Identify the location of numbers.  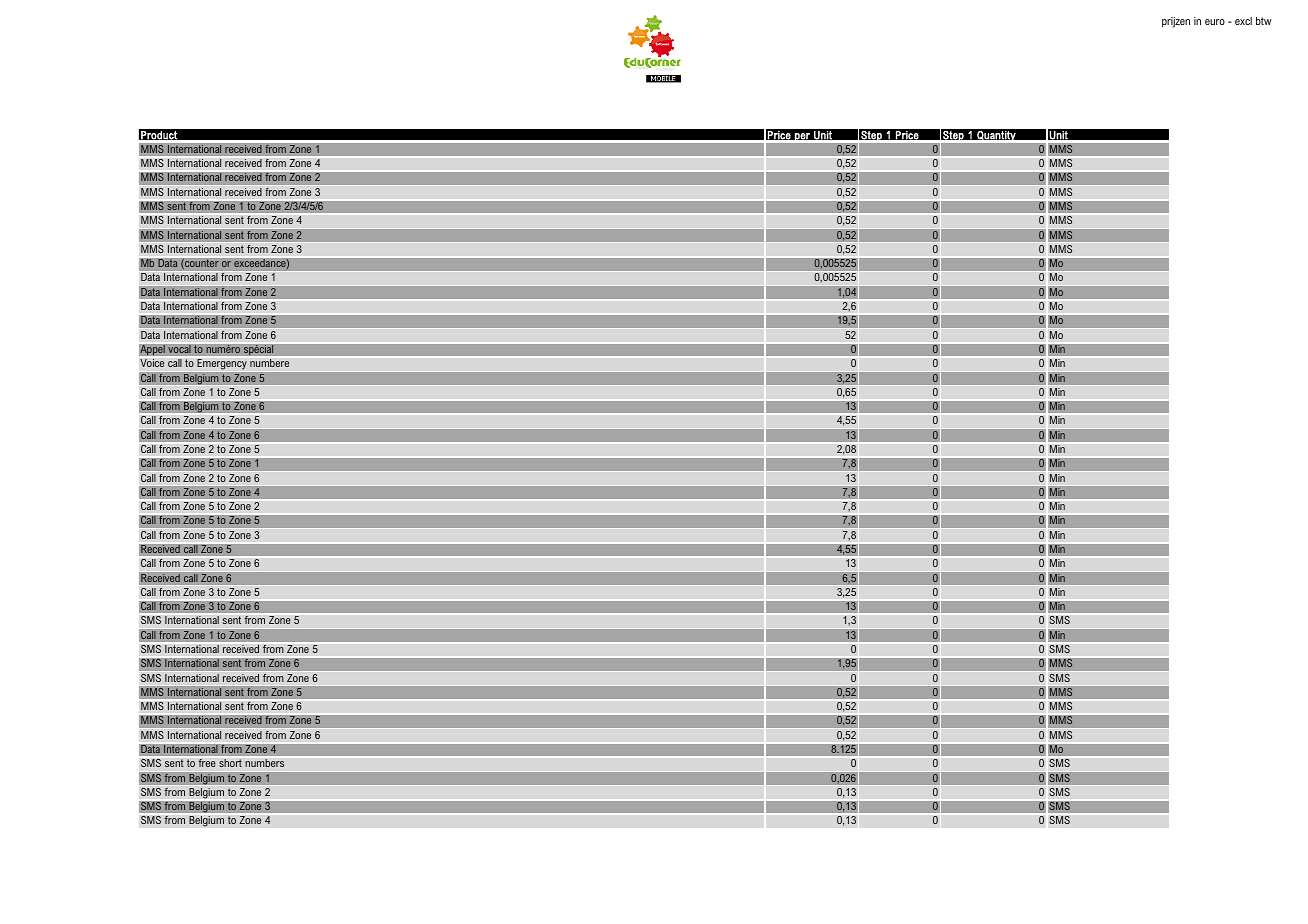
(264, 763).
